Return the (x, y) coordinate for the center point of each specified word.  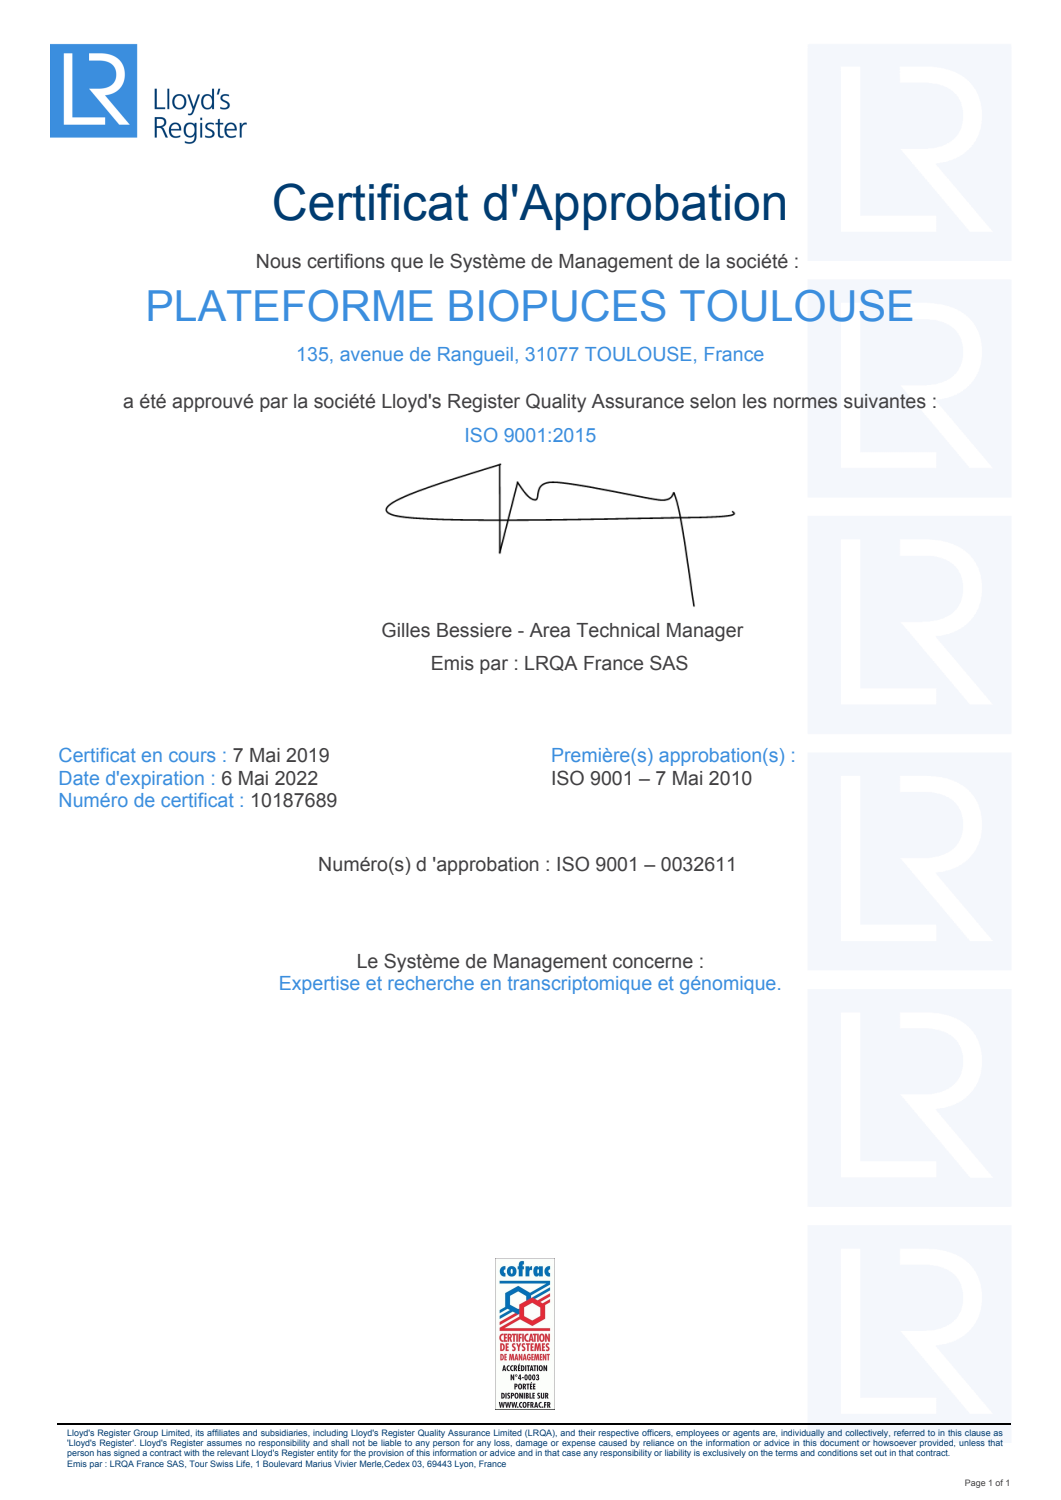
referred (909, 1432)
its (200, 1432)
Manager (705, 632)
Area (549, 630)
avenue (371, 355)
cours (192, 756)
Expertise (320, 985)
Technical (617, 630)
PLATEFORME (291, 306)
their (587, 1432)
